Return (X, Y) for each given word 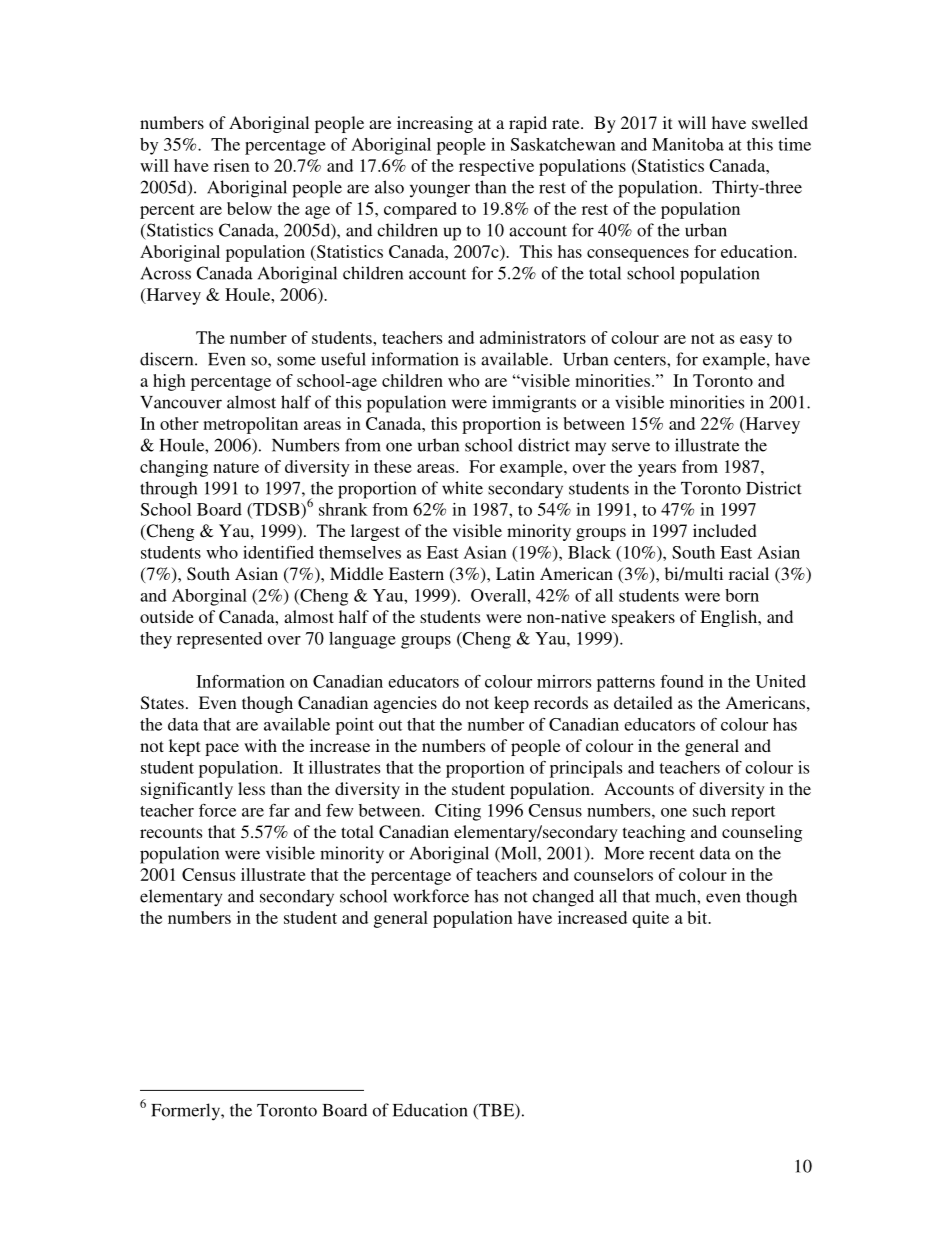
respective (496, 167)
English (730, 618)
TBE (496, 1111)
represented (219, 640)
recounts (171, 832)
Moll (519, 854)
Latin (515, 573)
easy (756, 341)
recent (672, 854)
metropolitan (250, 425)
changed (563, 898)
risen (232, 165)
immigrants (534, 404)
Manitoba (688, 144)
